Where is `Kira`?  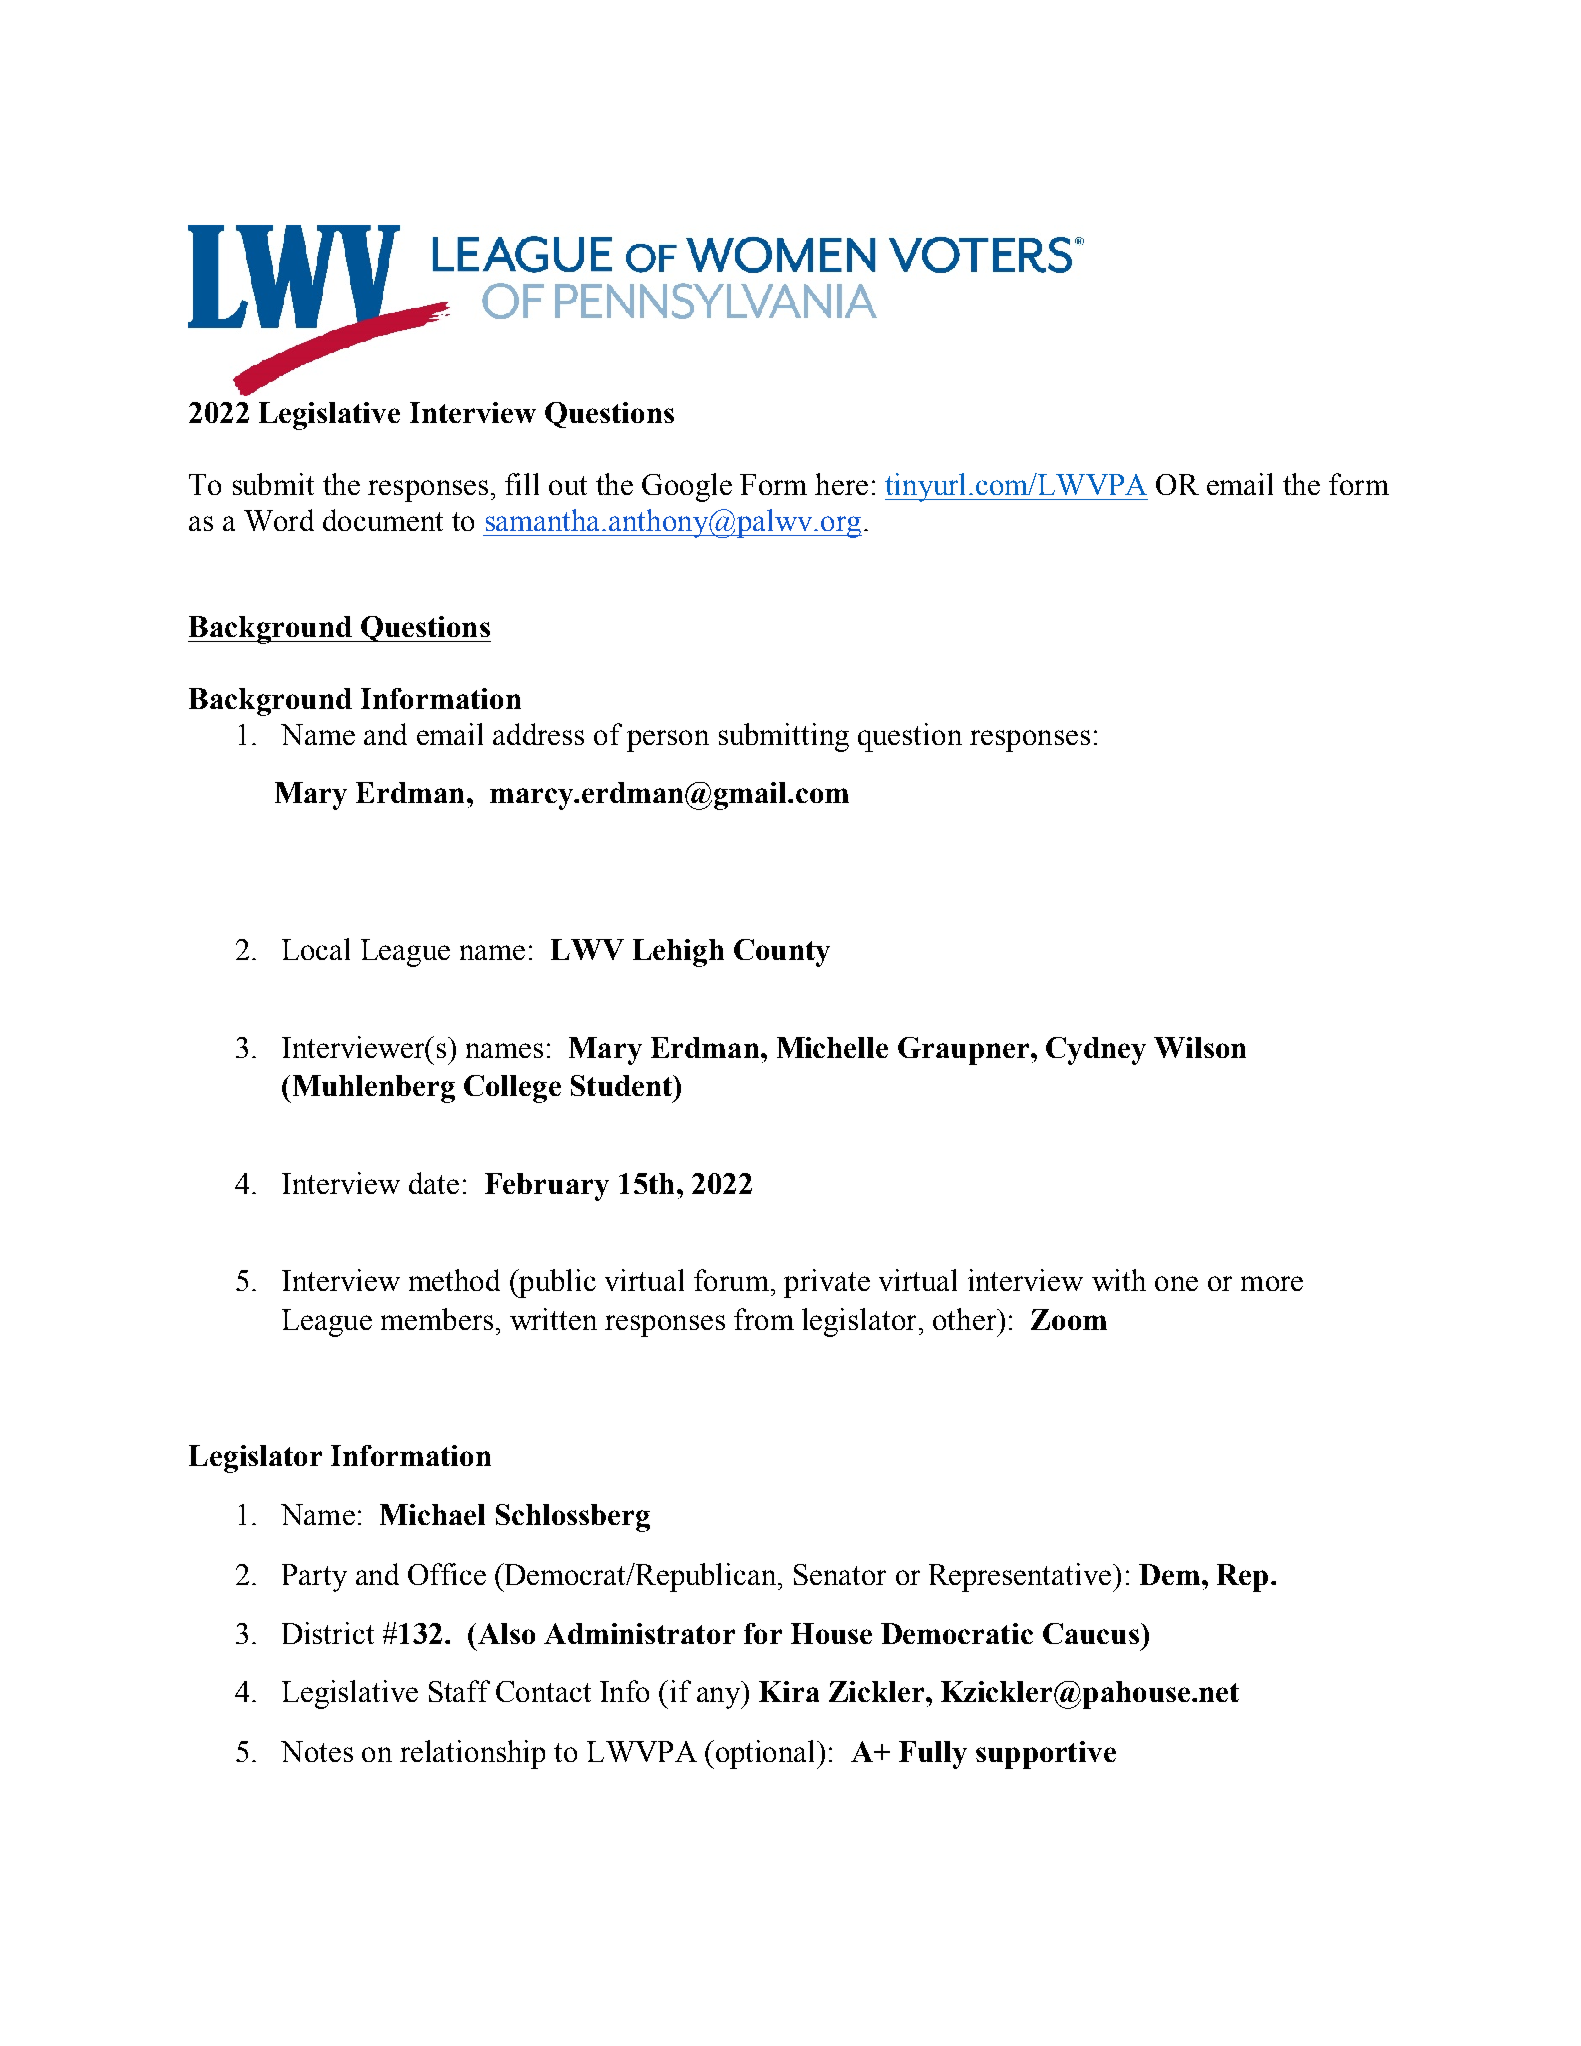
Kira is located at coordinates (789, 1691).
